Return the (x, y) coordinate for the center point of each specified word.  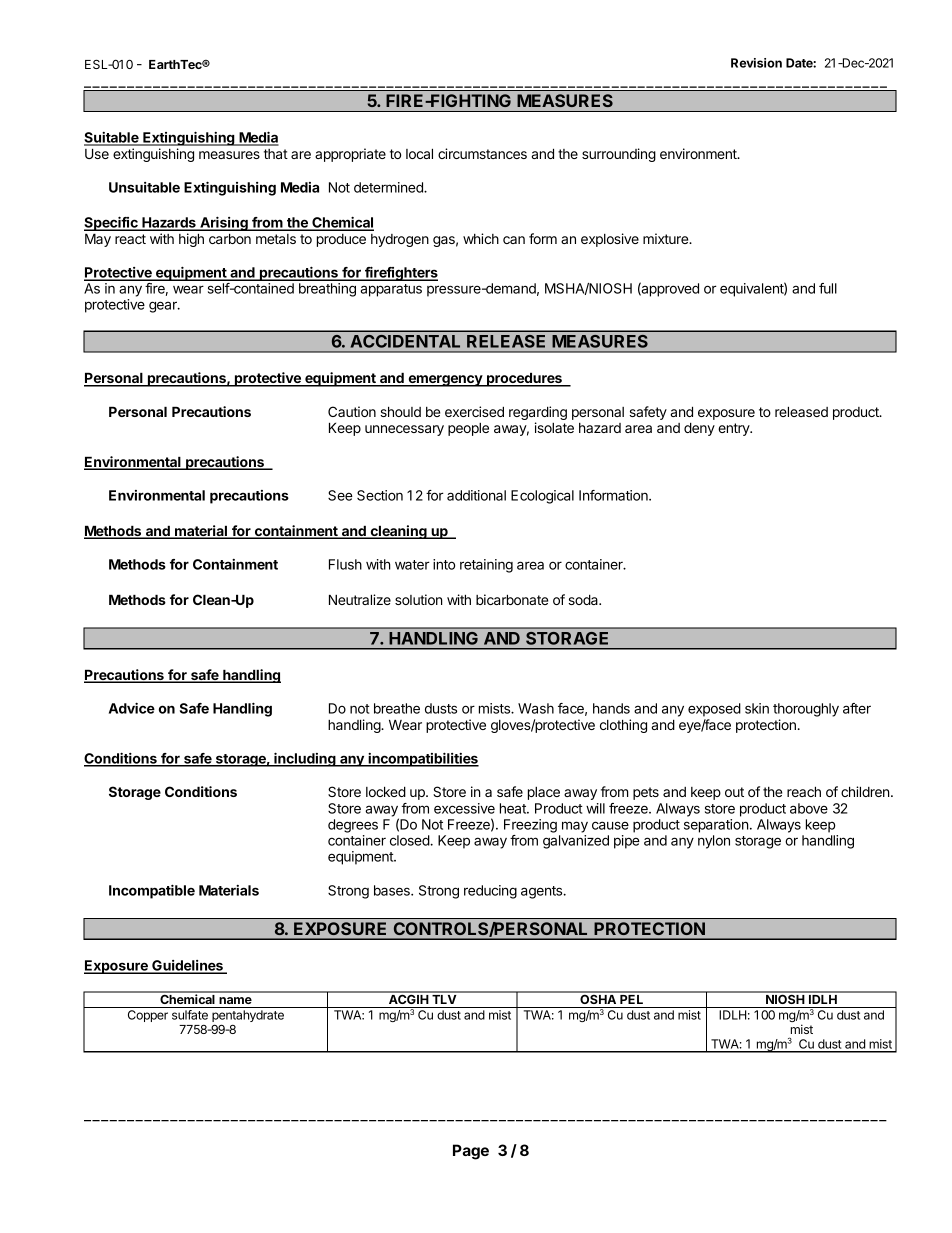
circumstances (482, 153)
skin (757, 708)
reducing (490, 892)
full (828, 288)
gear (164, 307)
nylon (714, 842)
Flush (345, 564)
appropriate (350, 155)
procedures (524, 379)
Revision (756, 63)
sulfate (190, 1015)
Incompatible (152, 891)
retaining (486, 566)
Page (471, 1152)
